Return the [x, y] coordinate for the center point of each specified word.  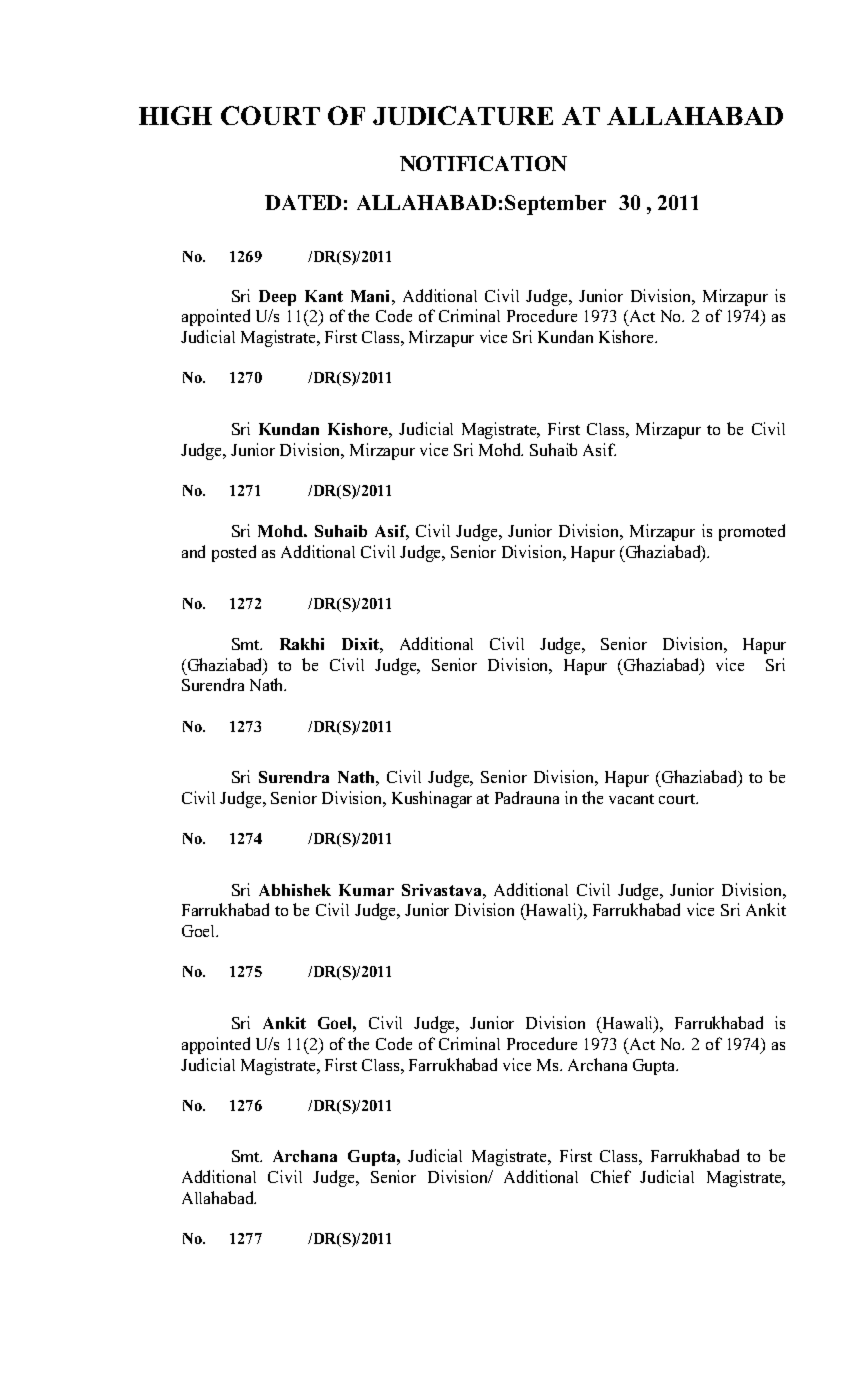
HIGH [175, 115]
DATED [303, 202]
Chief [611, 1176]
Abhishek [295, 890]
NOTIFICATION [483, 163]
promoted [752, 532]
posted [234, 553]
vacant [631, 799]
